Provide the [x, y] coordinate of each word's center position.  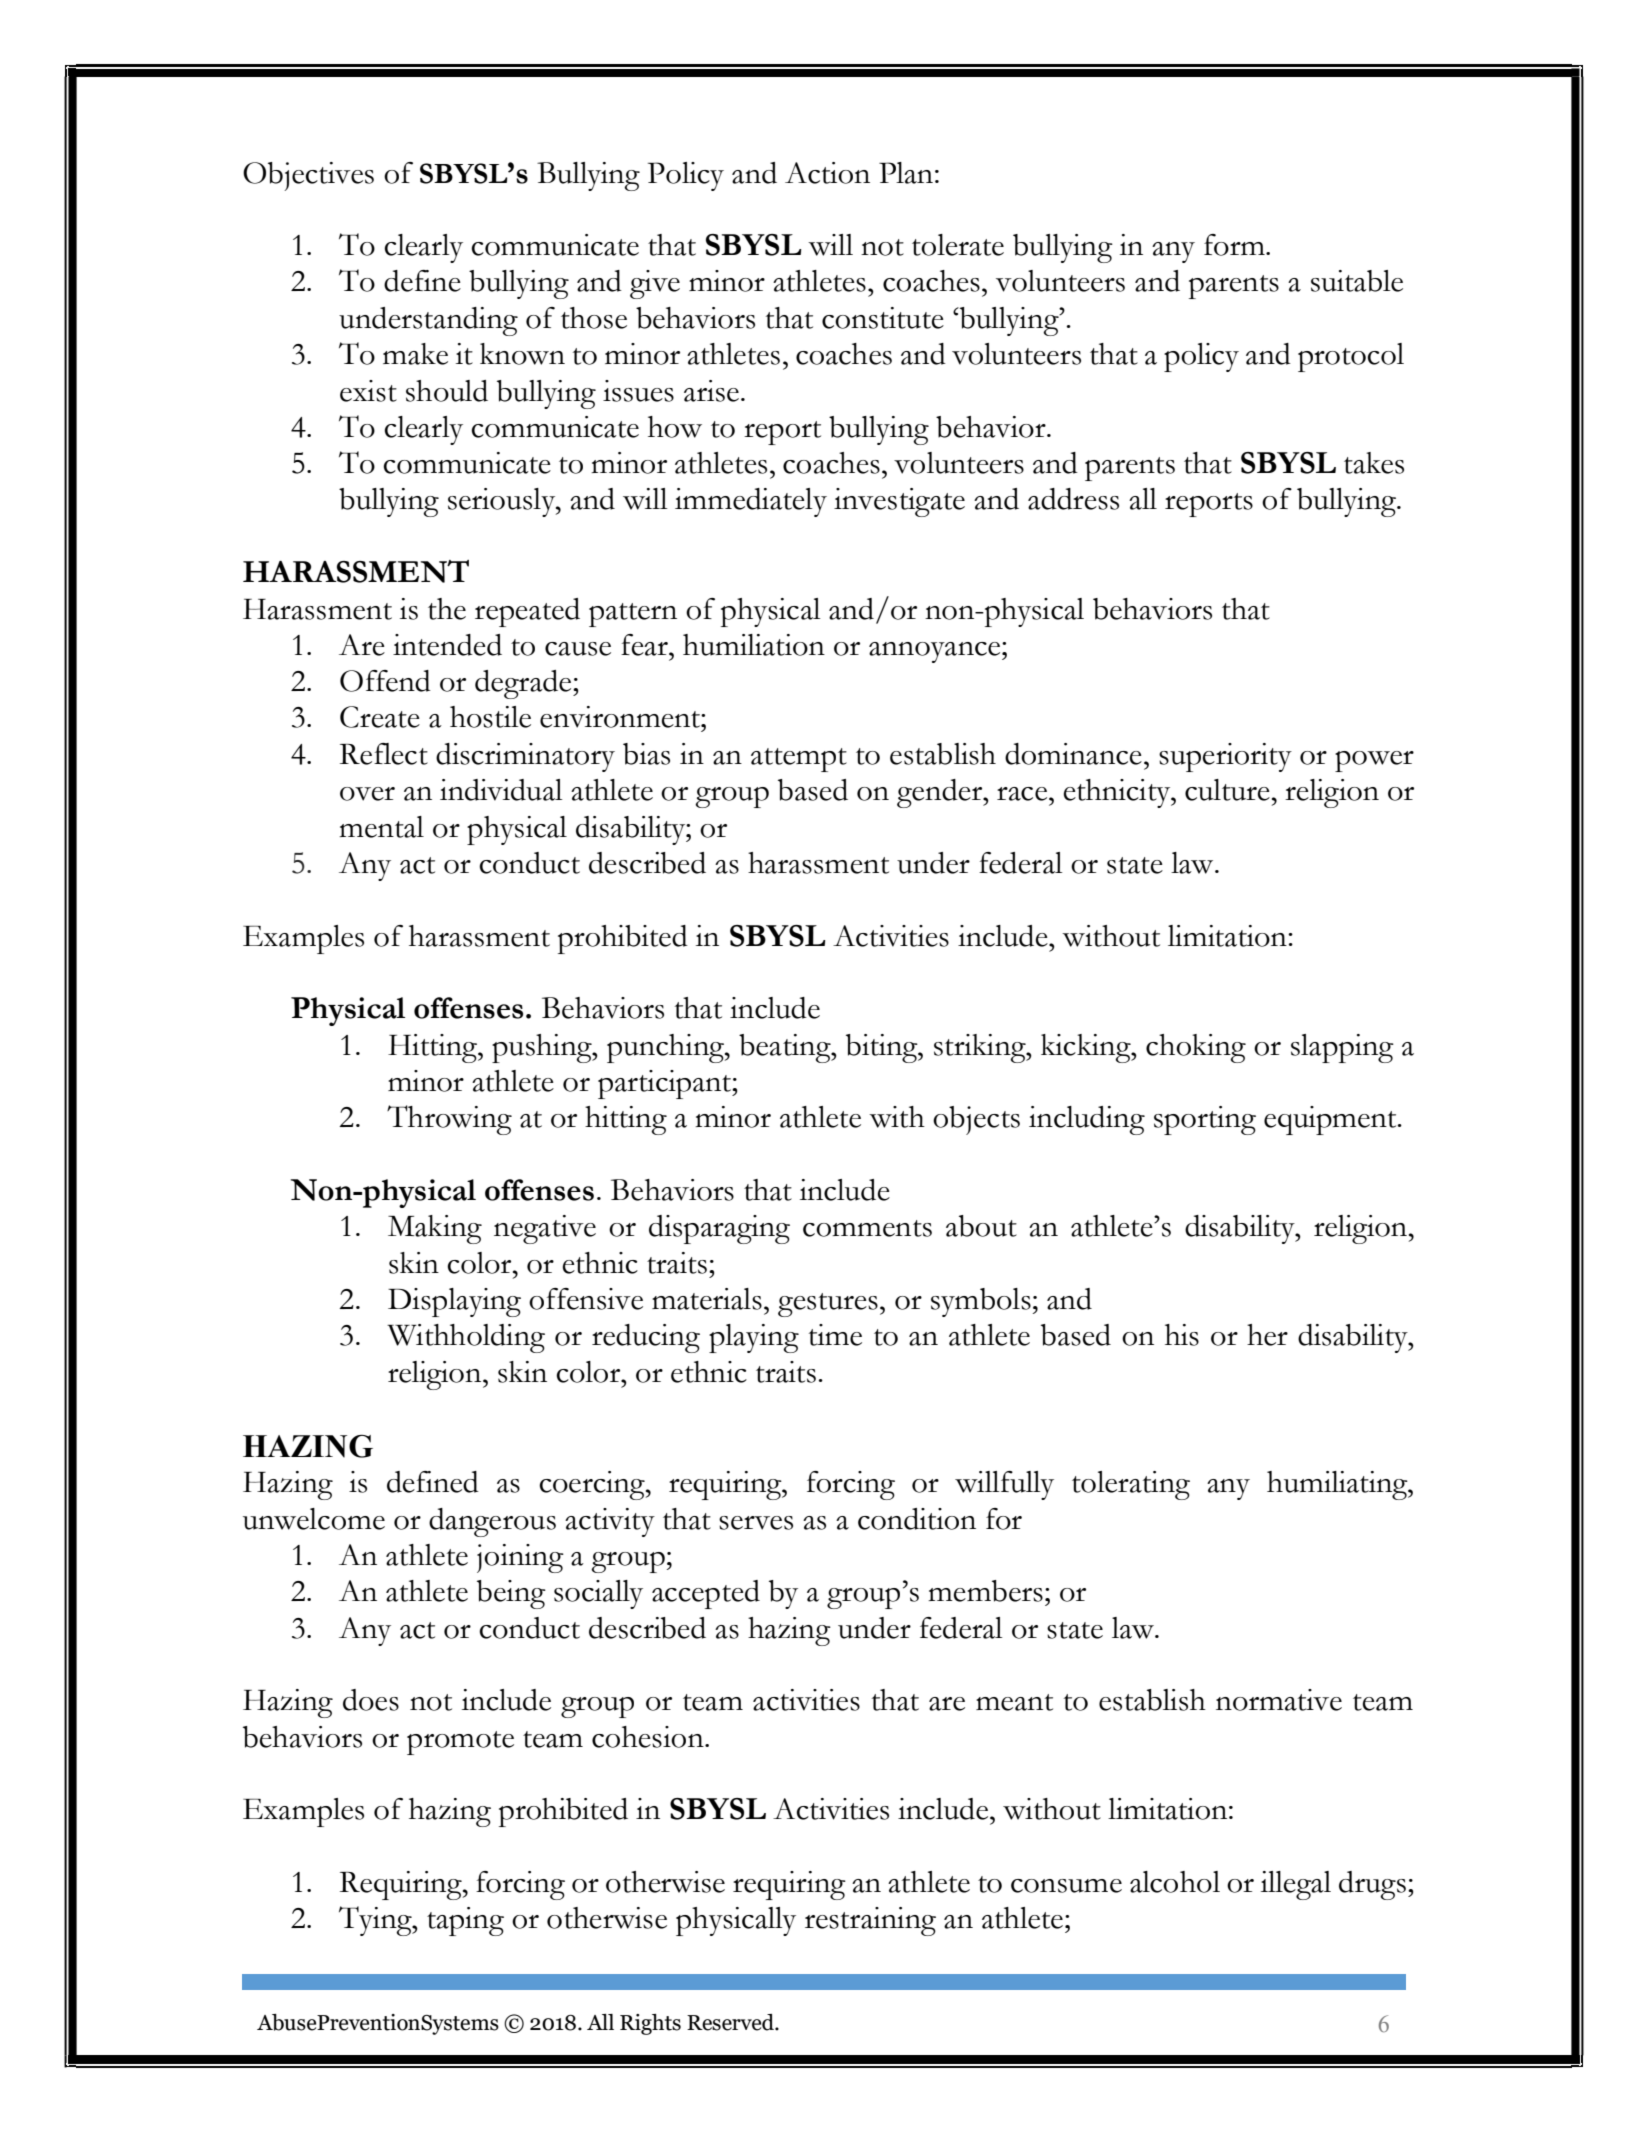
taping [465, 1921]
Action [827, 173]
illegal [1296, 1885]
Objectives [308, 176]
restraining [870, 1921]
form [1235, 245]
